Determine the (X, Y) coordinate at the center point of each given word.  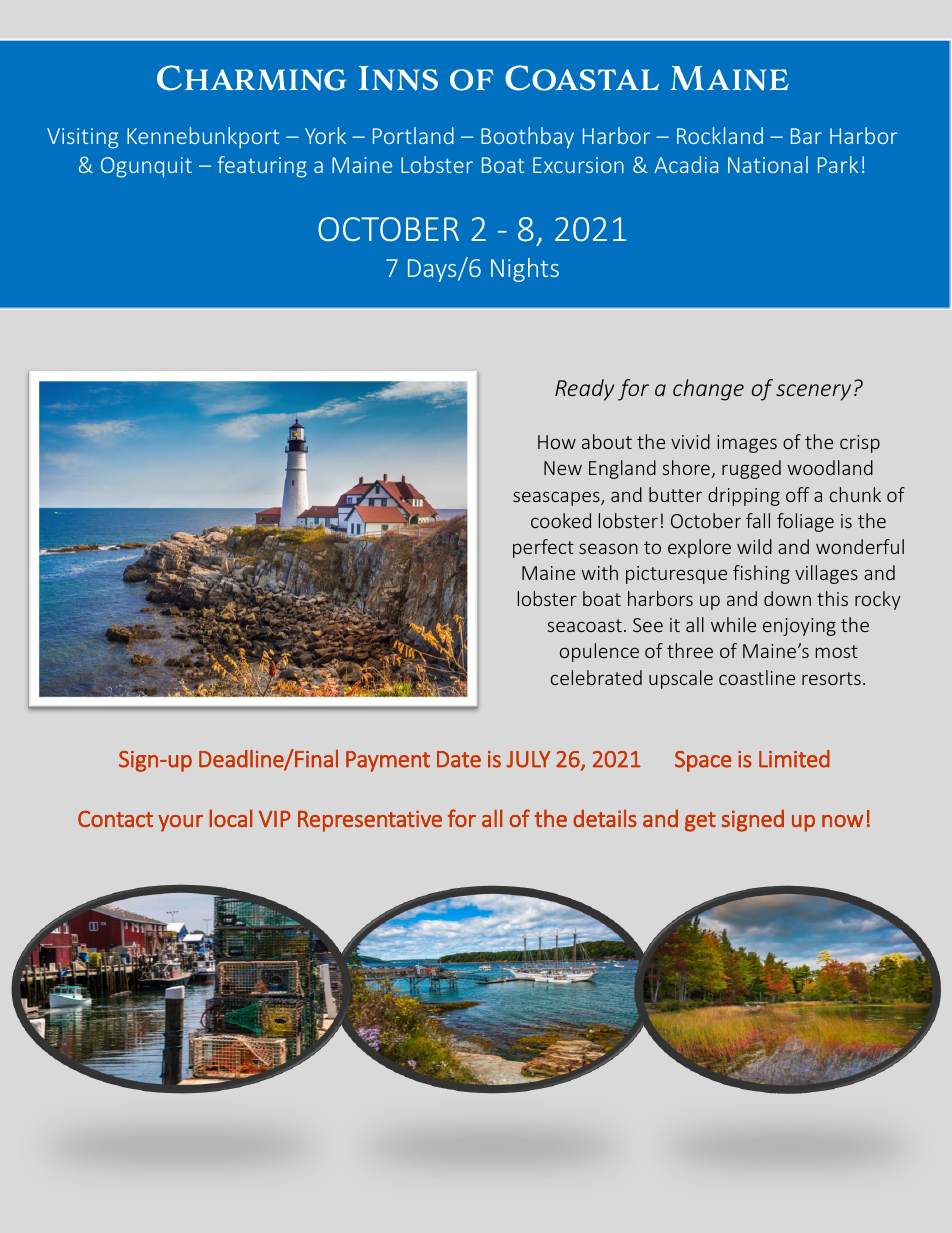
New (563, 468)
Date (459, 759)
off (797, 494)
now (842, 821)
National (768, 164)
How (557, 442)
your (180, 823)
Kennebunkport (203, 138)
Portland (413, 135)
